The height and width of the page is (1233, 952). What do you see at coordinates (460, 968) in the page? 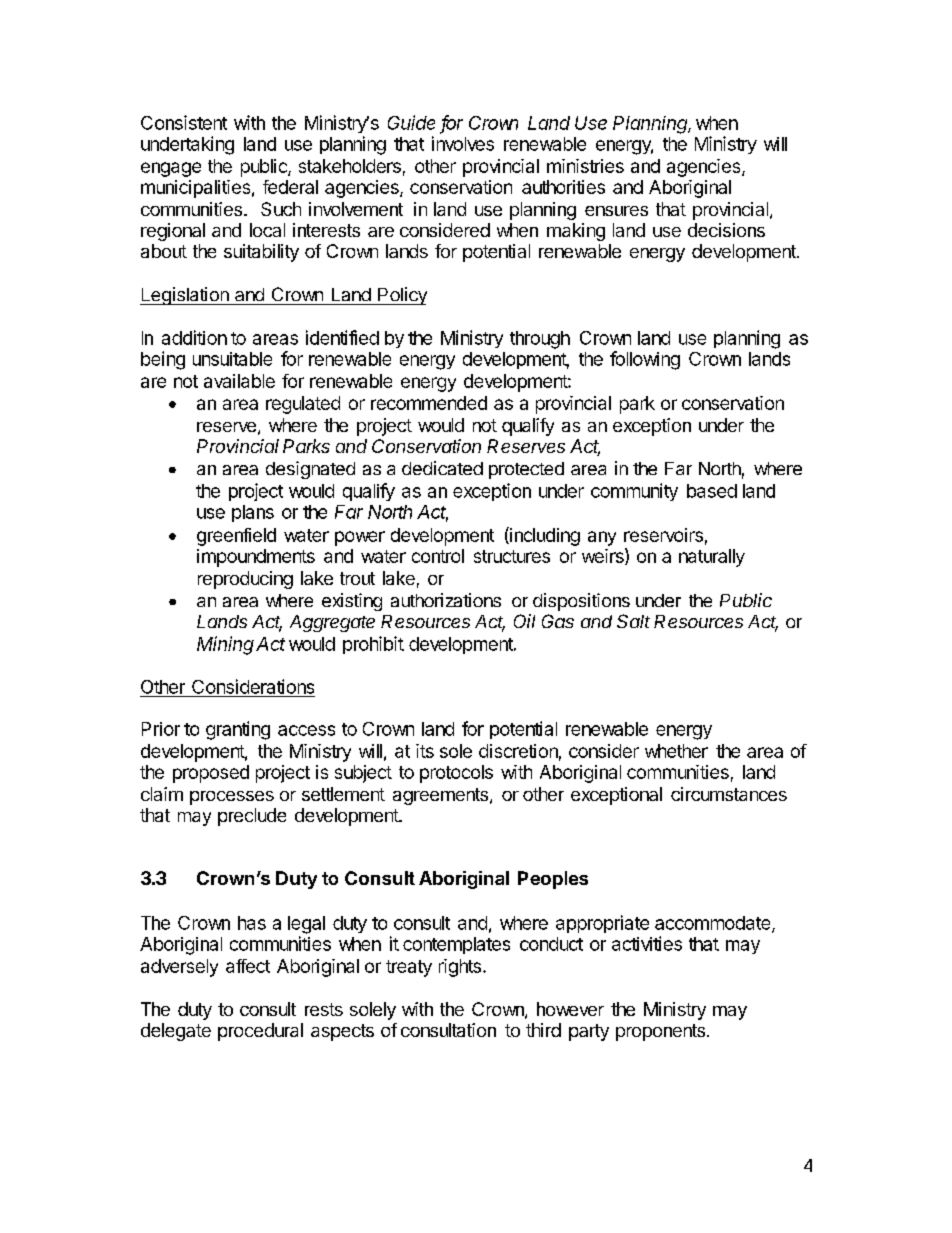
I see `rights` at bounding box center [460, 968].
